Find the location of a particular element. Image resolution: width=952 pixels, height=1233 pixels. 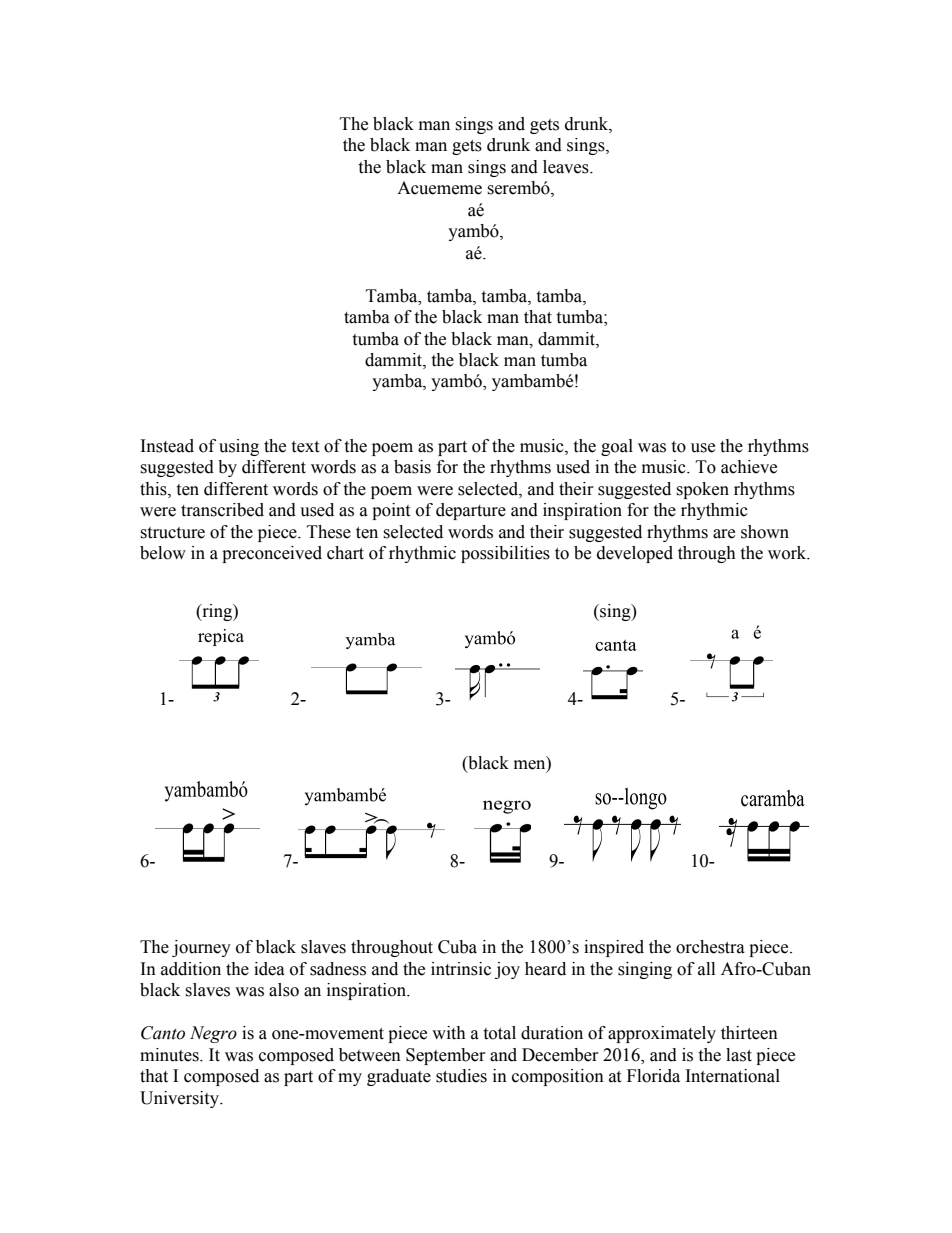

basis is located at coordinates (412, 467).
